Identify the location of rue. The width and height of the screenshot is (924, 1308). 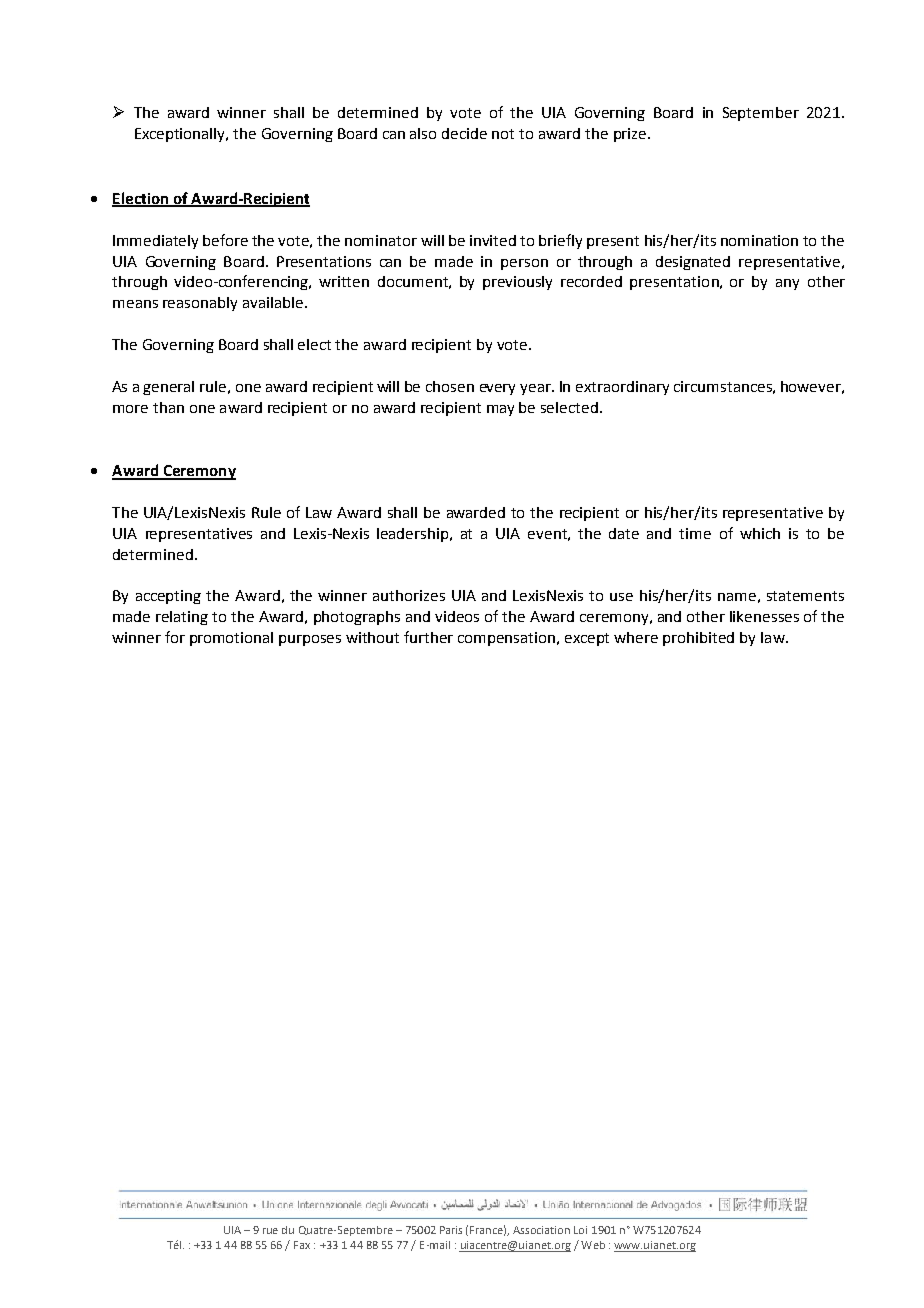
(270, 1231).
